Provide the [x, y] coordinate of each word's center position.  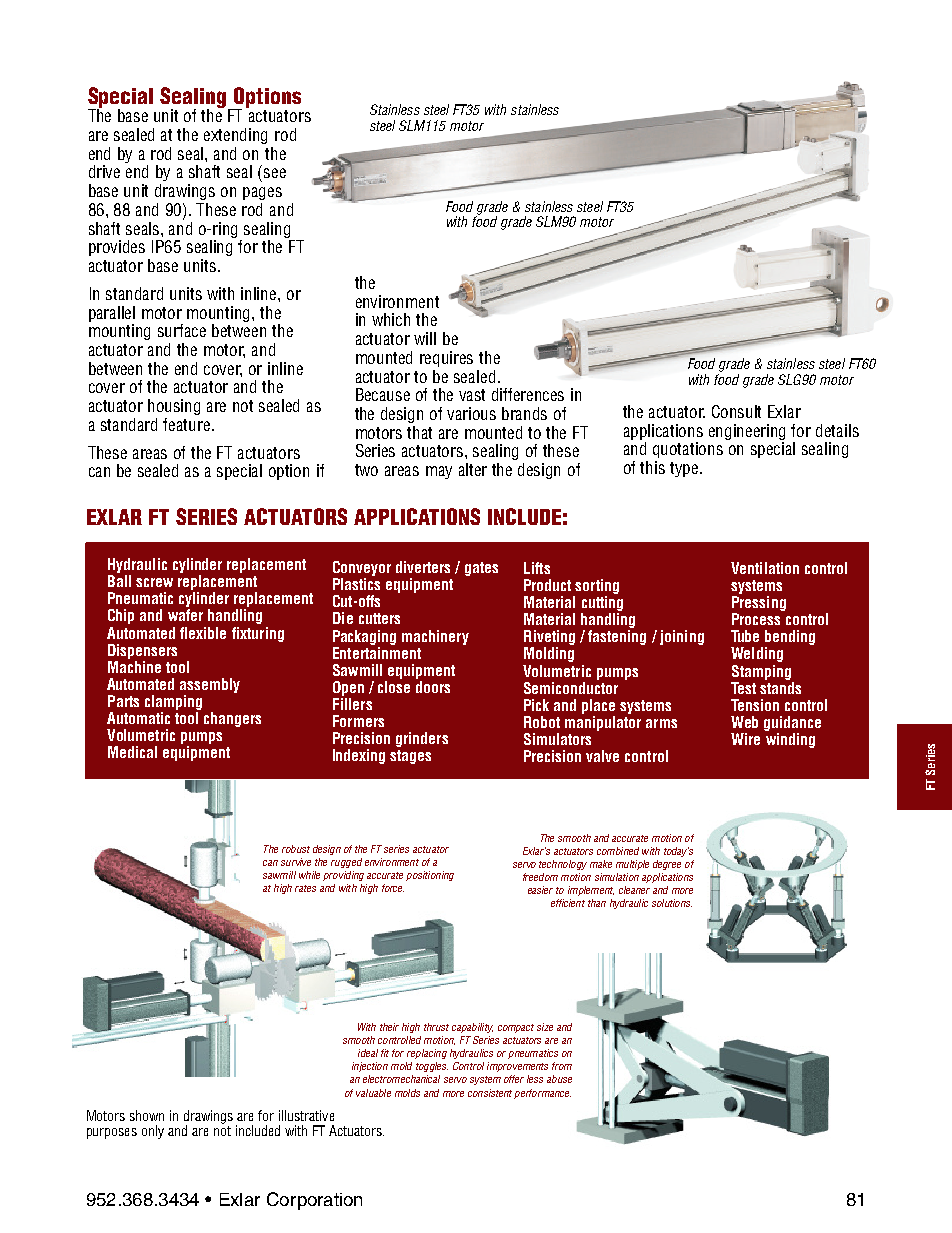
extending [235, 136]
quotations [688, 450]
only [153, 1132]
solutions [672, 903]
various [471, 413]
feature [188, 424]
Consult [736, 411]
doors [433, 687]
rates [305, 888]
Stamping [761, 672]
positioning [430, 876]
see [275, 173]
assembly [210, 687]
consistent [490, 1093]
